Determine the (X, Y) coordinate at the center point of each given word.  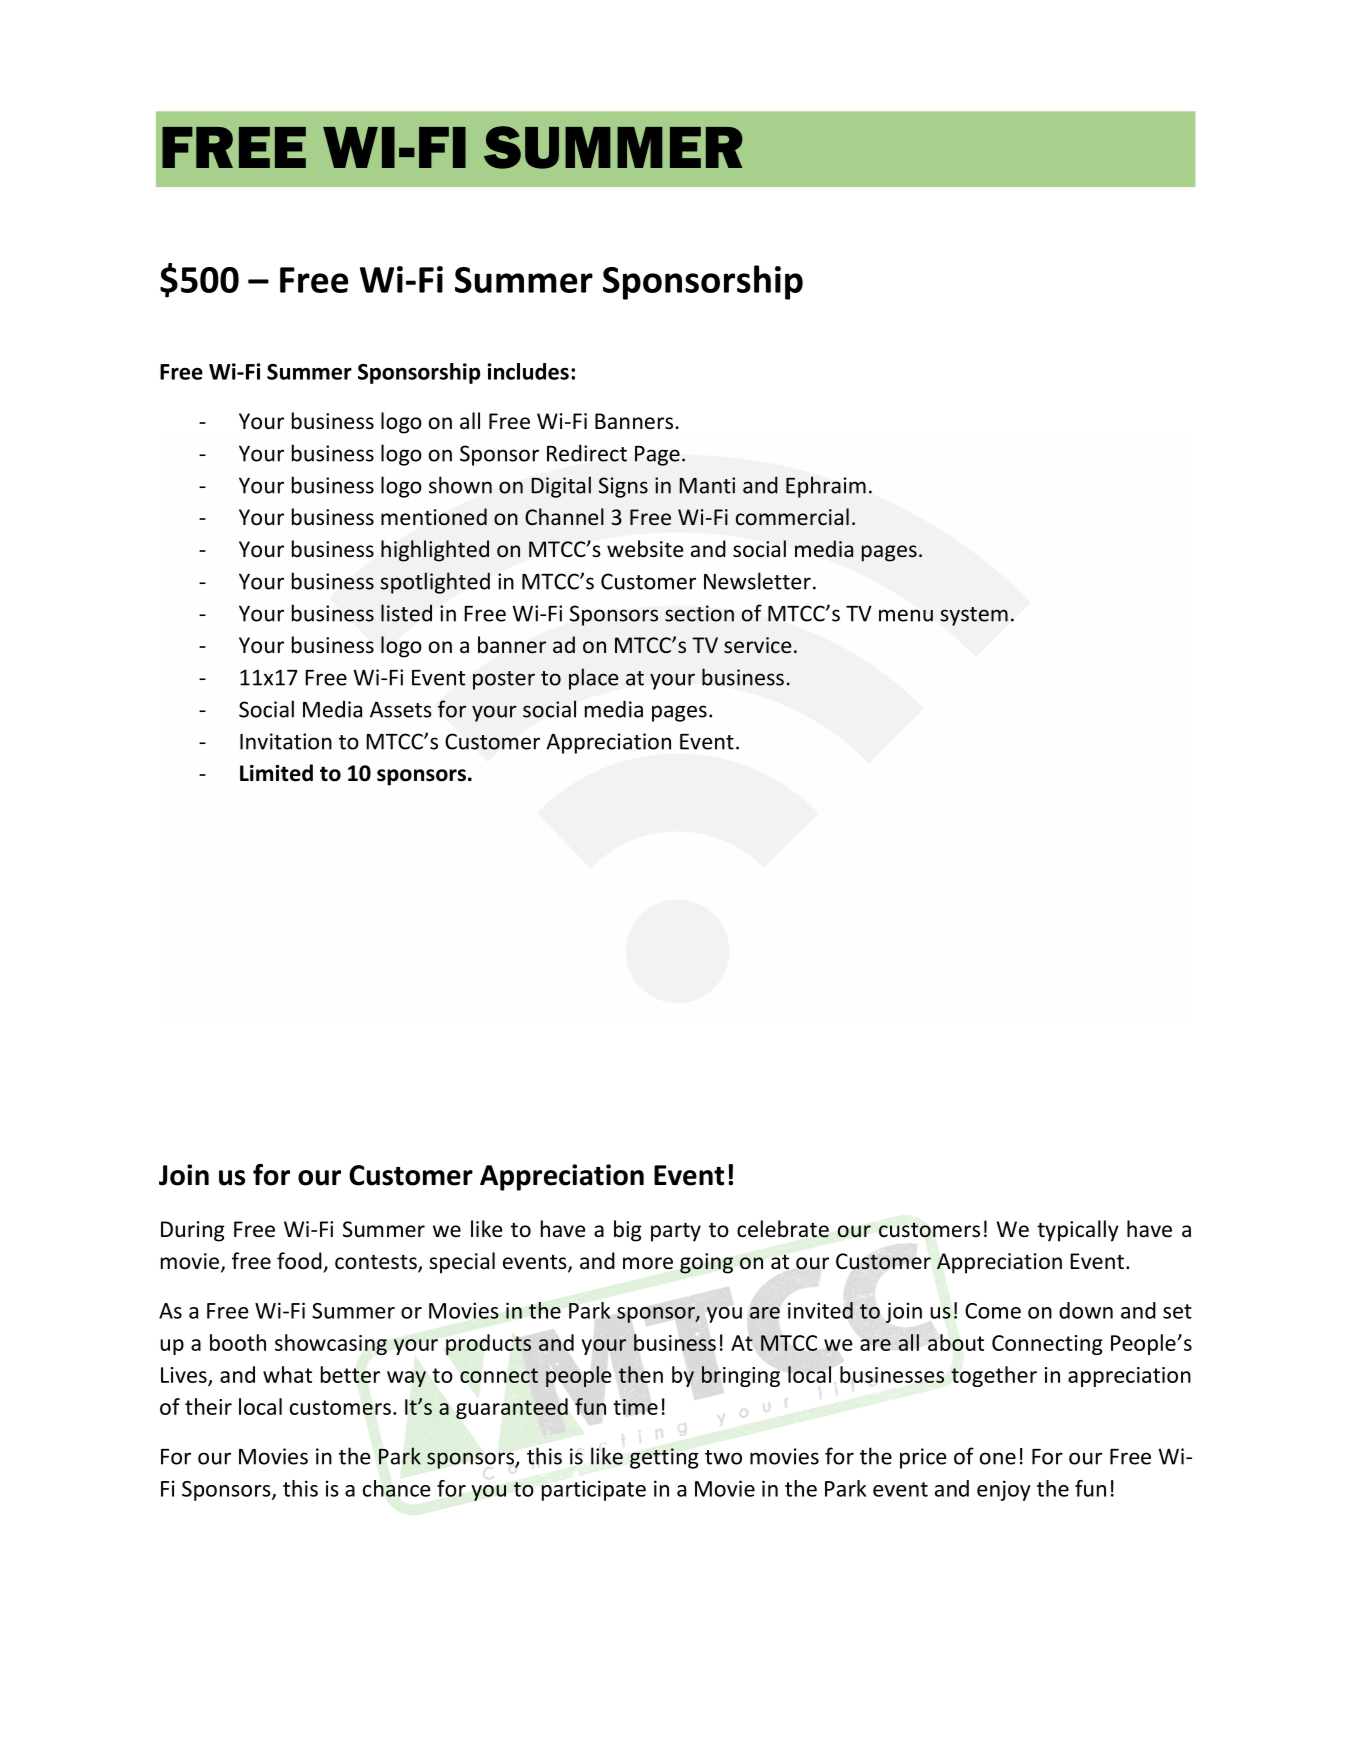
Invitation (286, 741)
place (593, 679)
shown (460, 485)
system (974, 616)
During (193, 1231)
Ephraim (826, 487)
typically (1078, 1231)
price (923, 1458)
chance (396, 1488)
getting (664, 1458)
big (628, 1231)
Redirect (587, 453)
